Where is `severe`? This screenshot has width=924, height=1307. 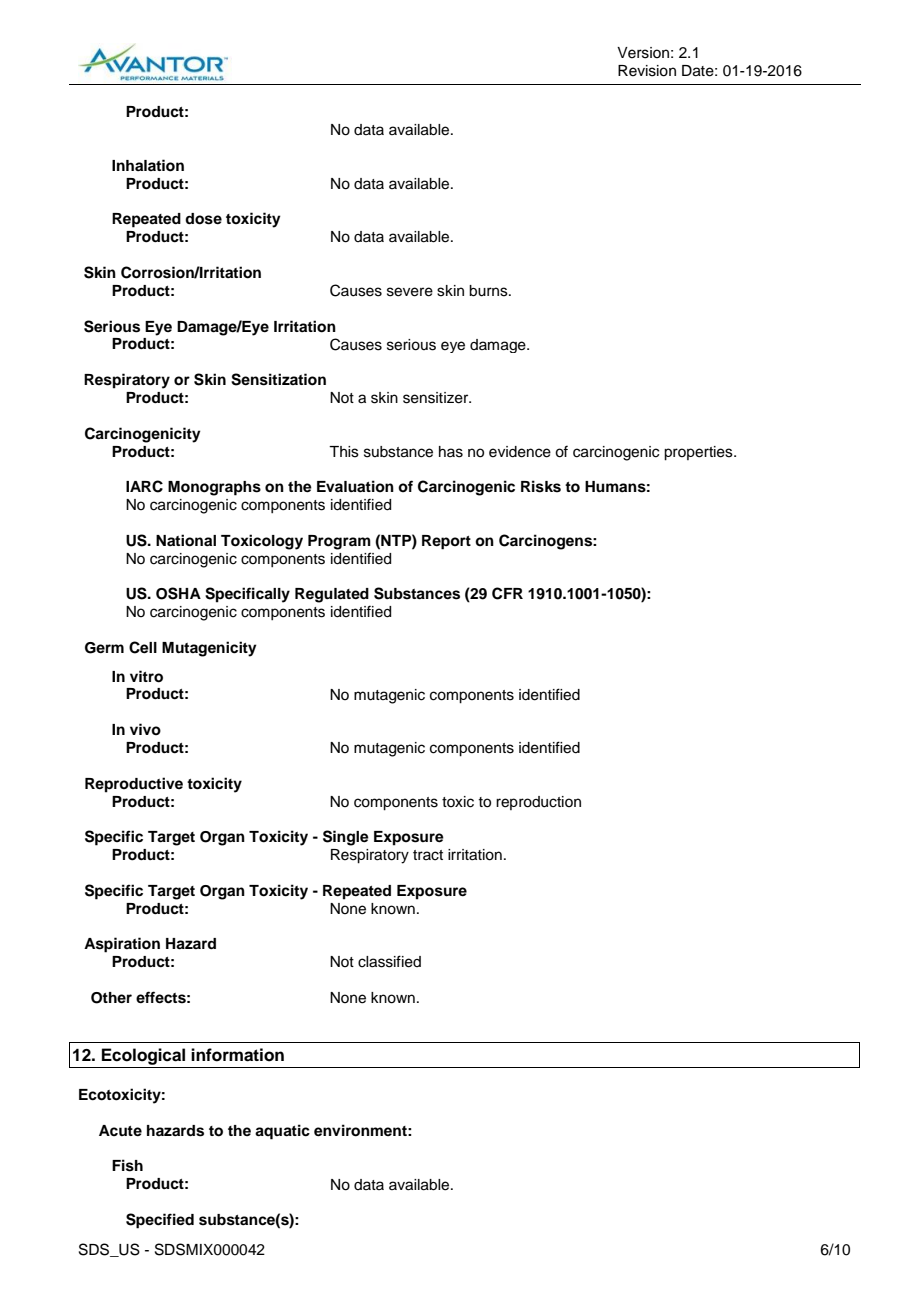 severe is located at coordinates (410, 292).
